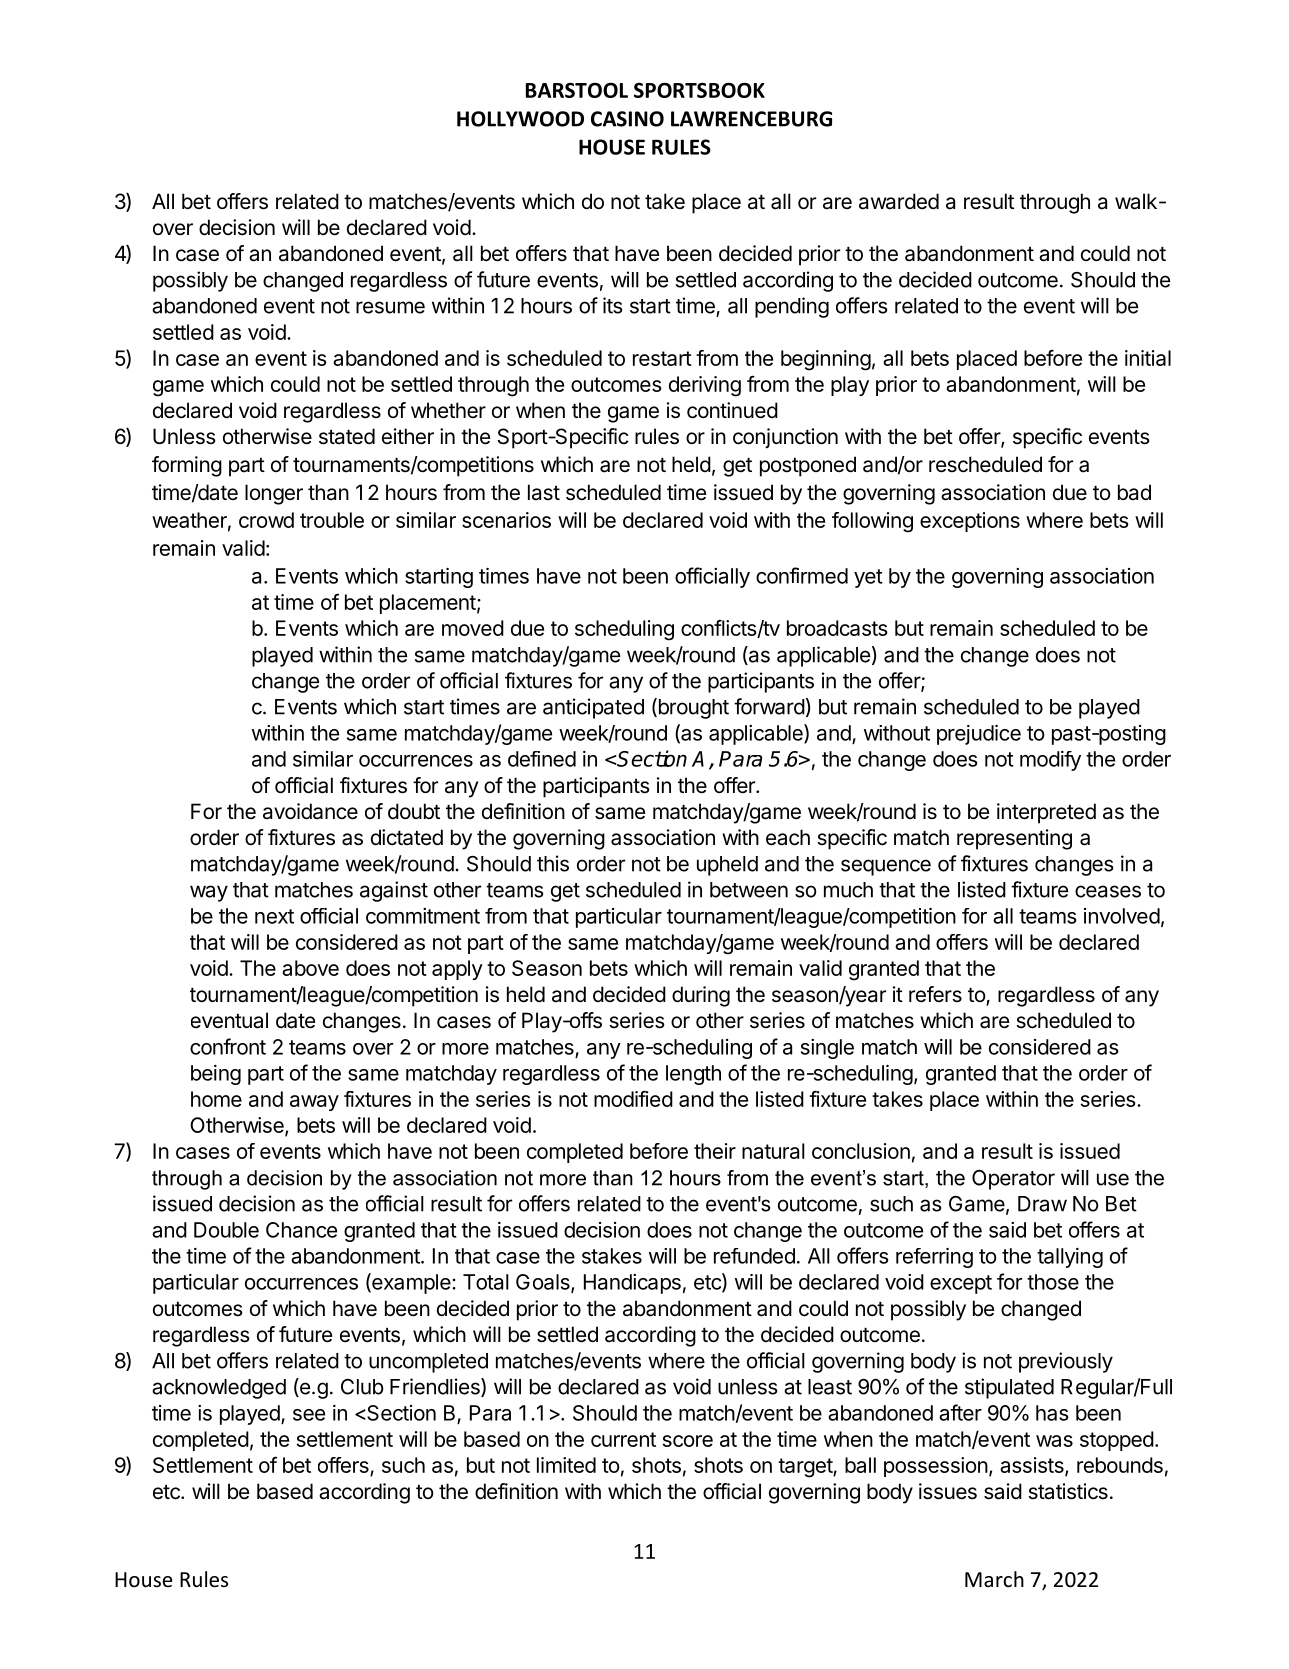  What do you see at coordinates (1014, 839) in the screenshot?
I see `representing` at bounding box center [1014, 839].
